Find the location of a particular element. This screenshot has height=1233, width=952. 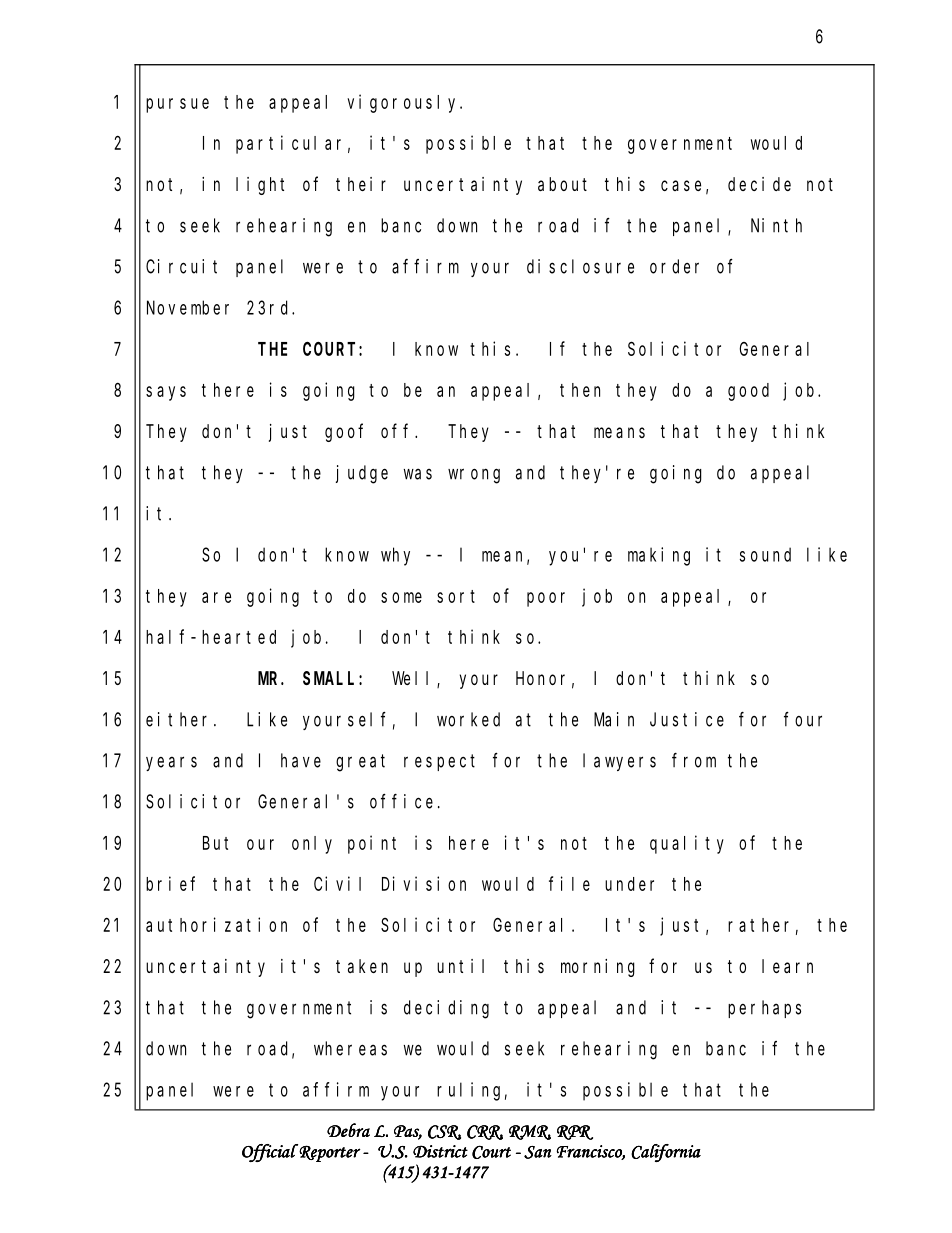

says is located at coordinates (166, 393).
